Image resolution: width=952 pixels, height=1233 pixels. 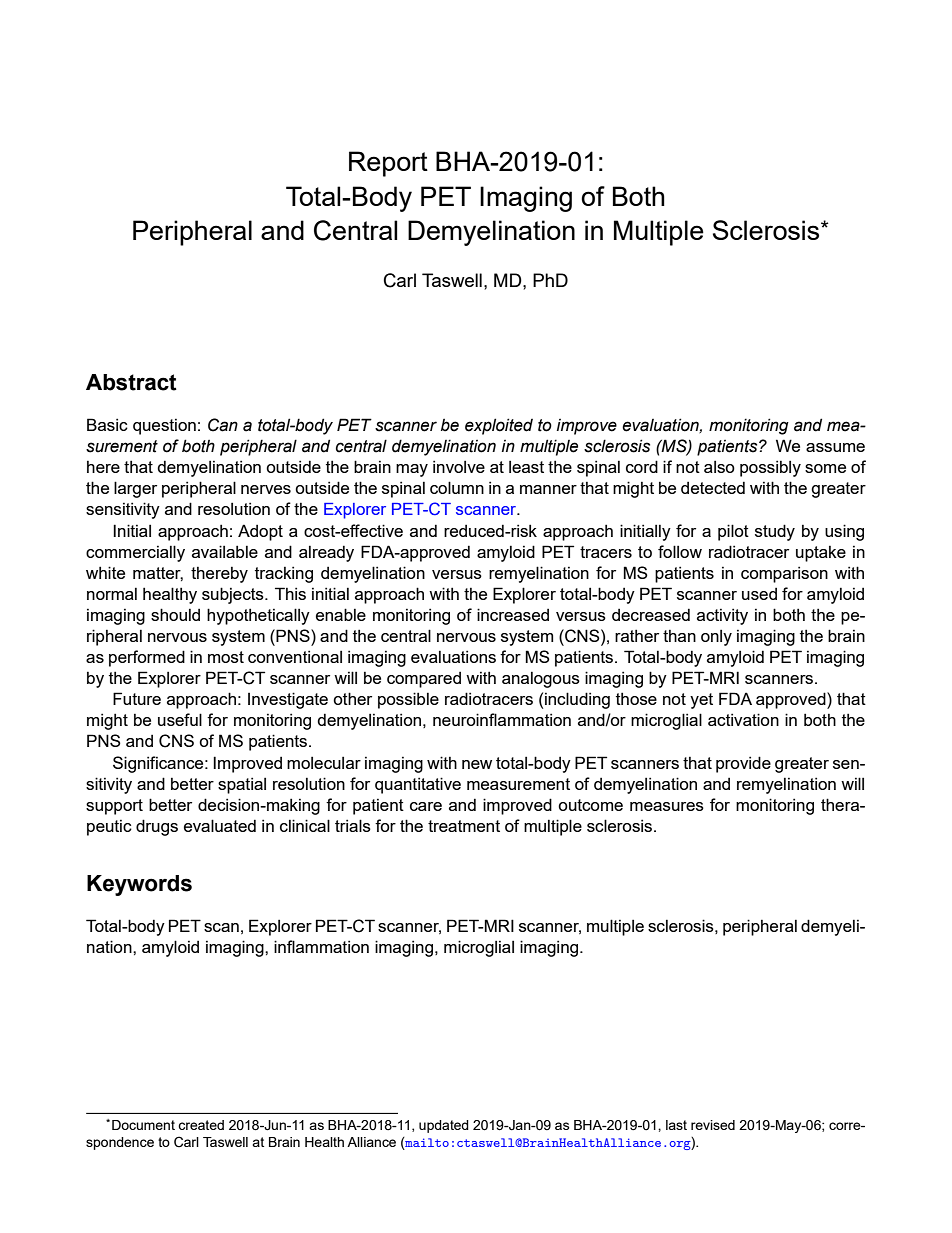 What do you see at coordinates (444, 1126) in the screenshot?
I see `updated` at bounding box center [444, 1126].
